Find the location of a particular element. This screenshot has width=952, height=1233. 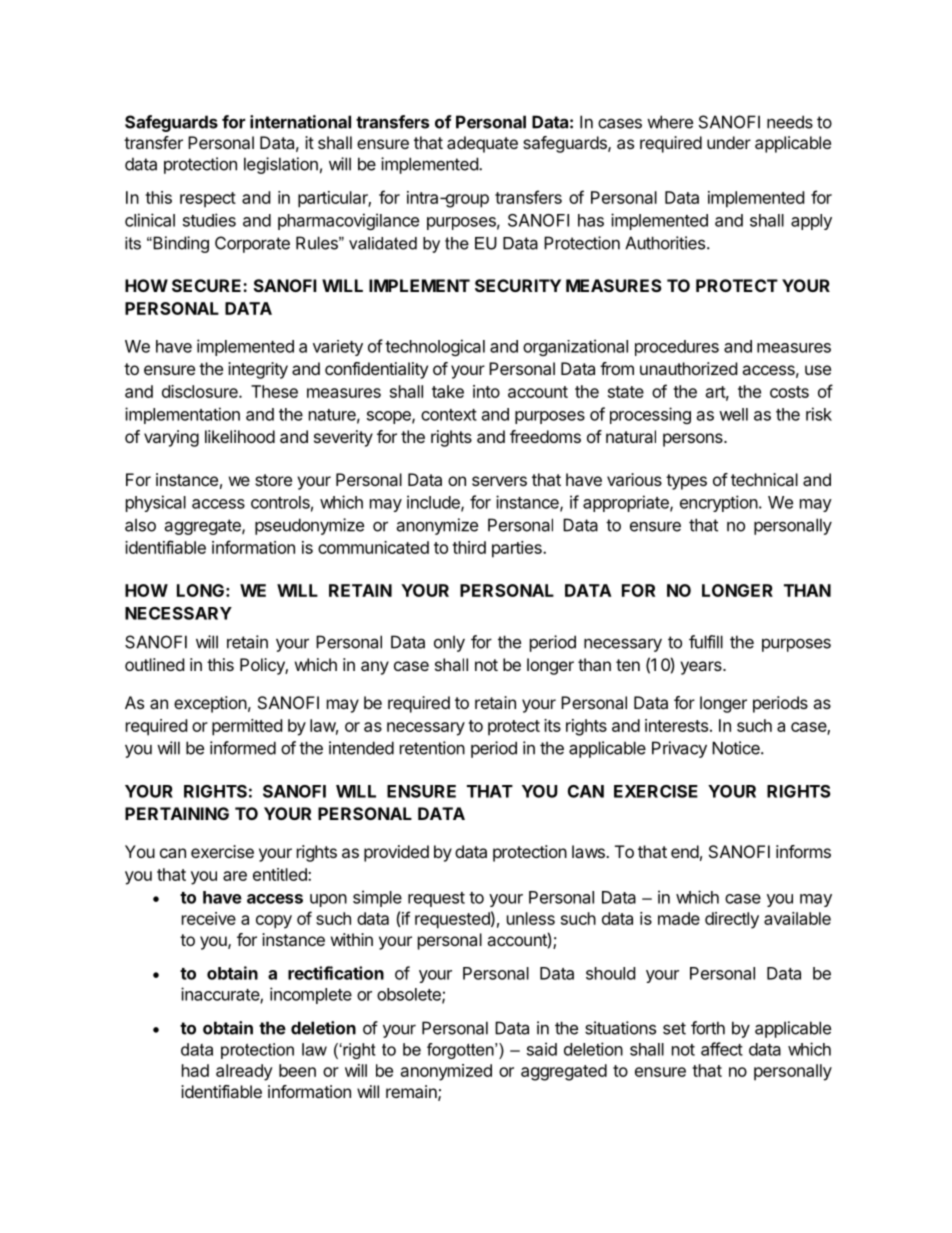

Notice is located at coordinates (737, 748).
